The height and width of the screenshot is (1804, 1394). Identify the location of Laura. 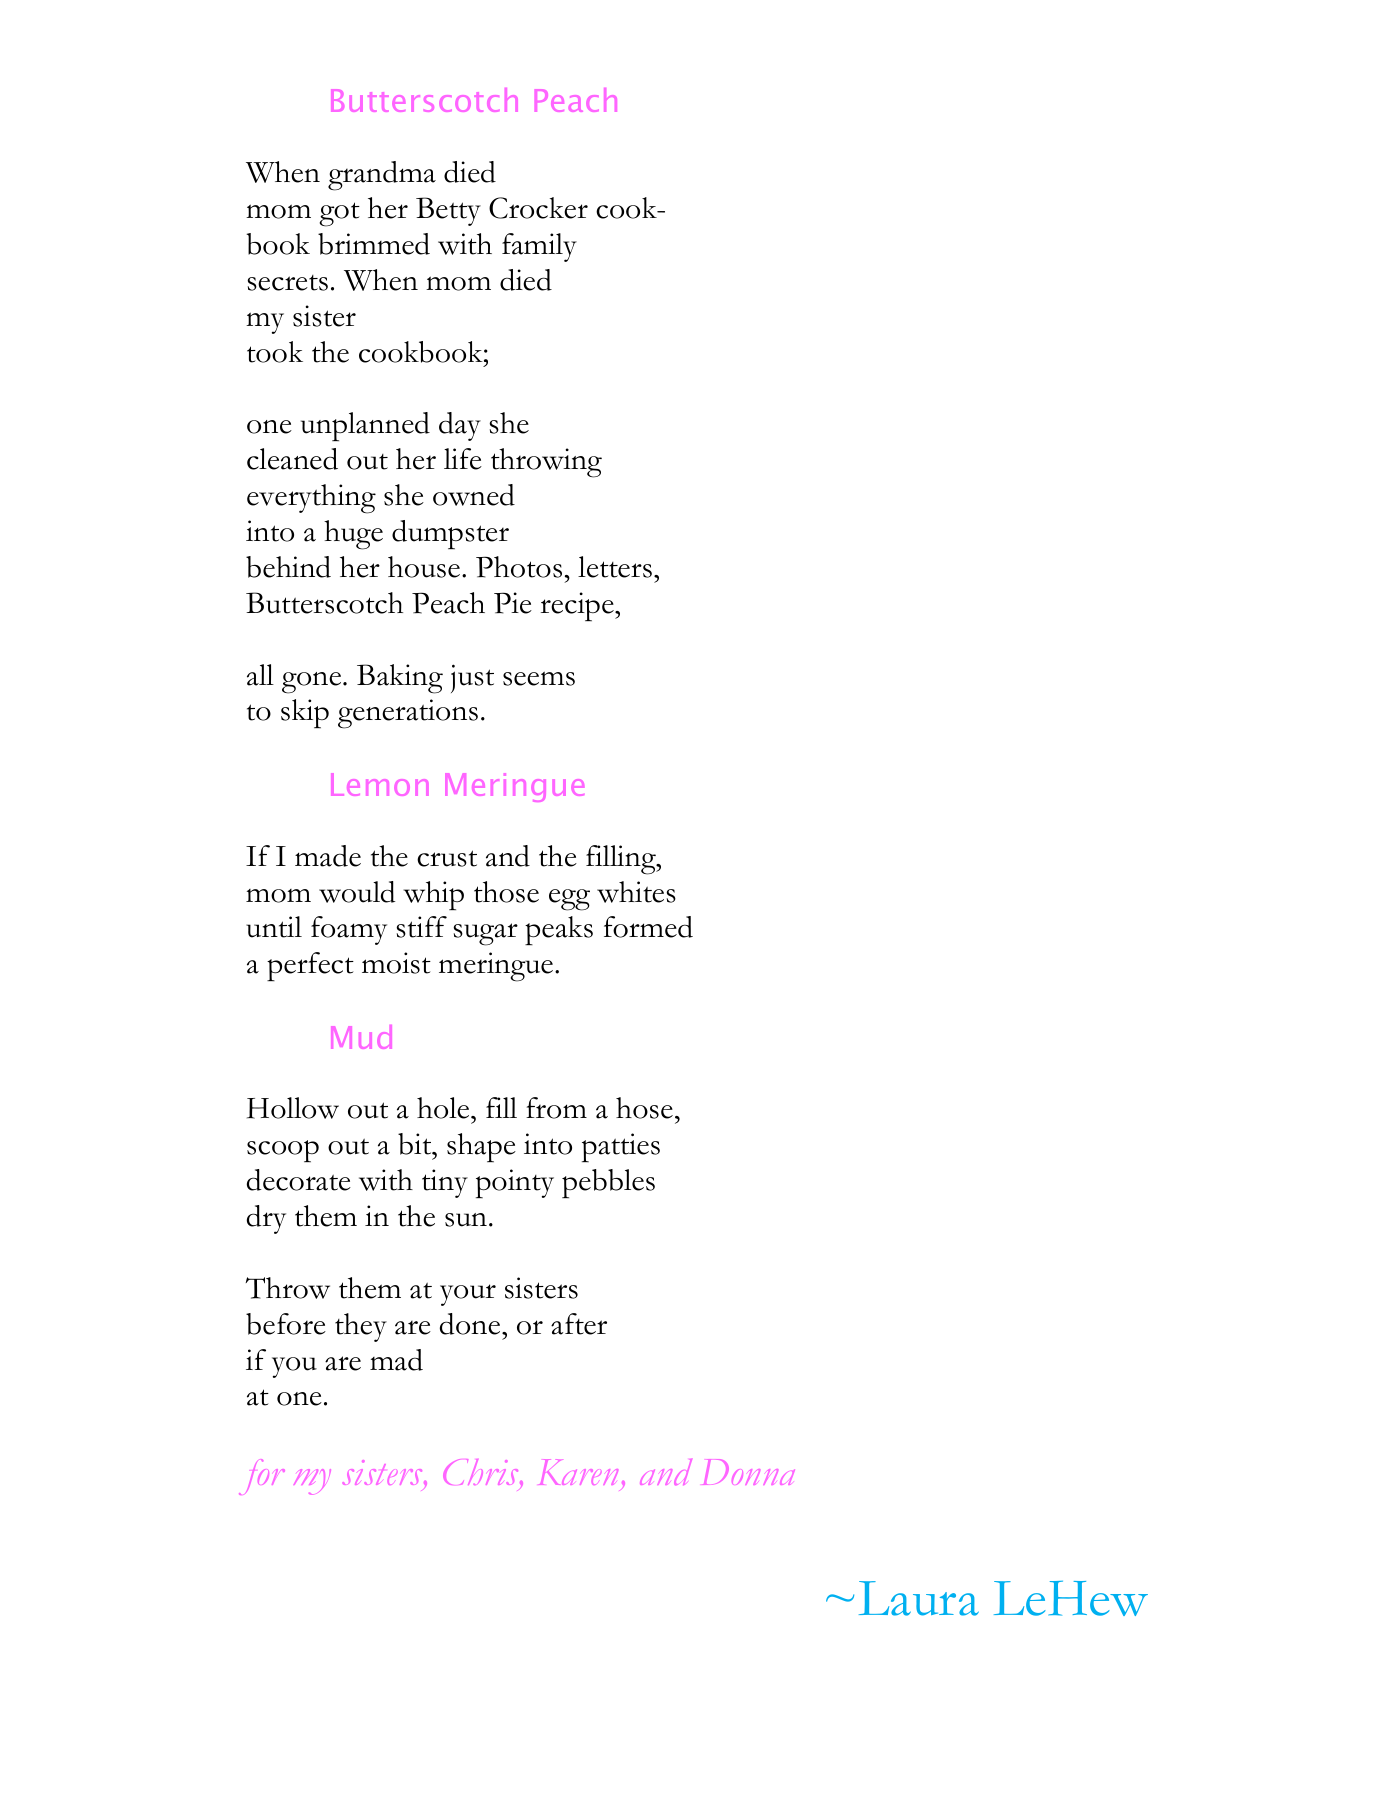
(919, 1598).
